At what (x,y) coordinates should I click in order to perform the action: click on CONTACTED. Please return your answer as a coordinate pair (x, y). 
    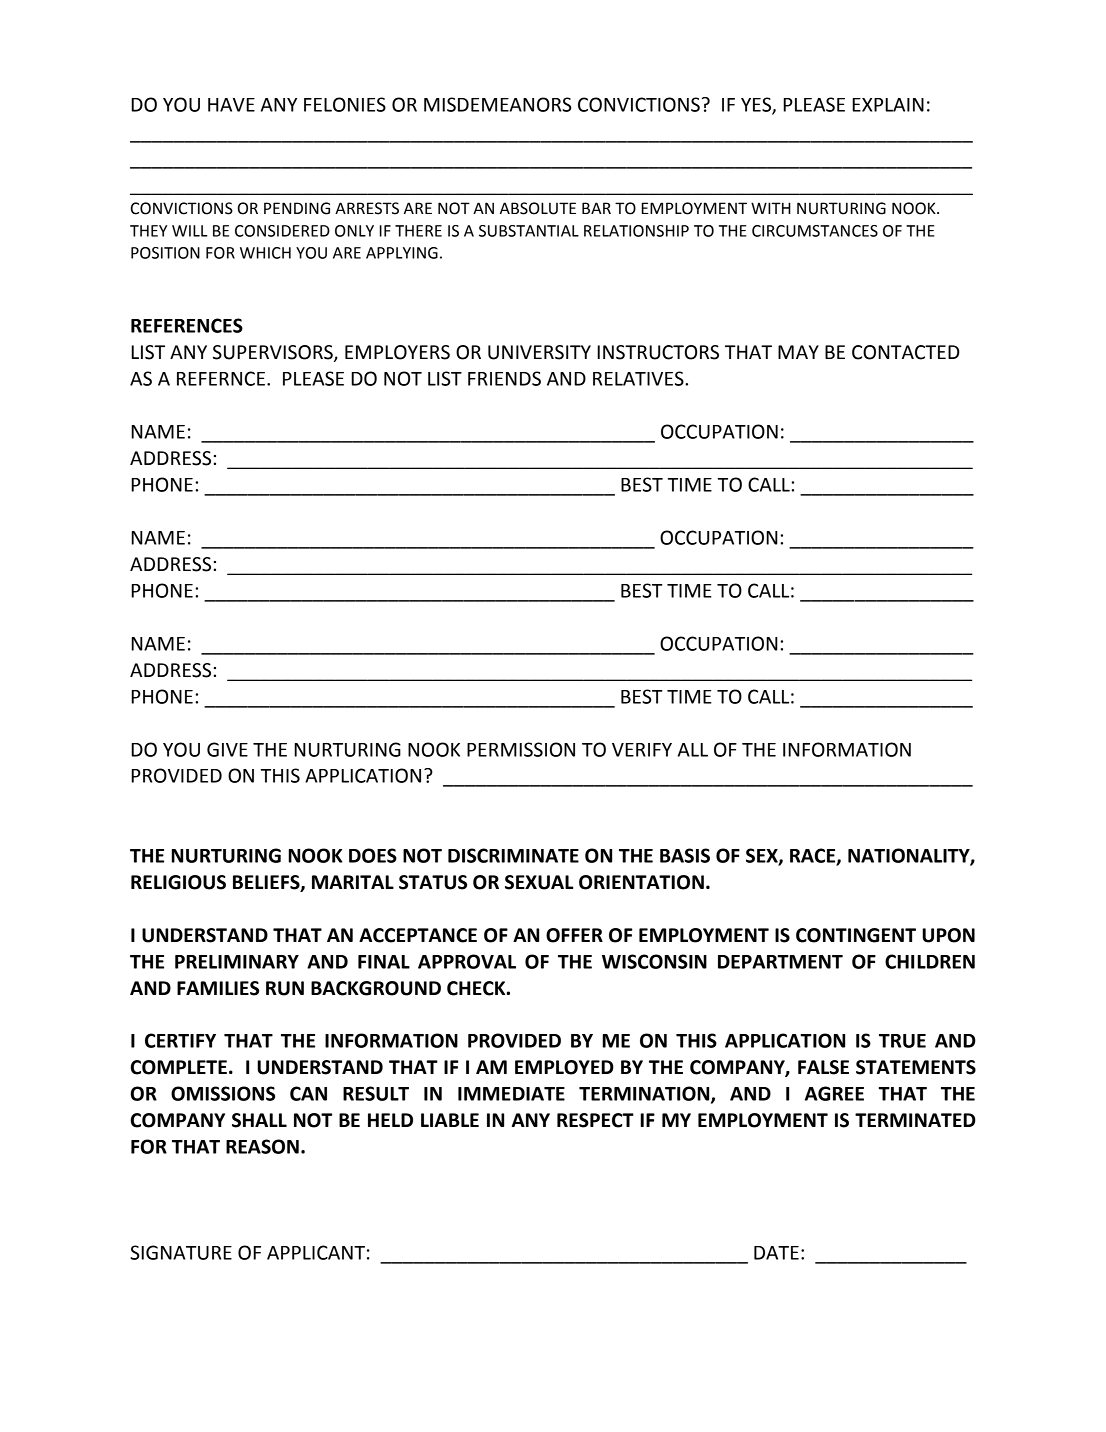
    Looking at the image, I should click on (906, 352).
